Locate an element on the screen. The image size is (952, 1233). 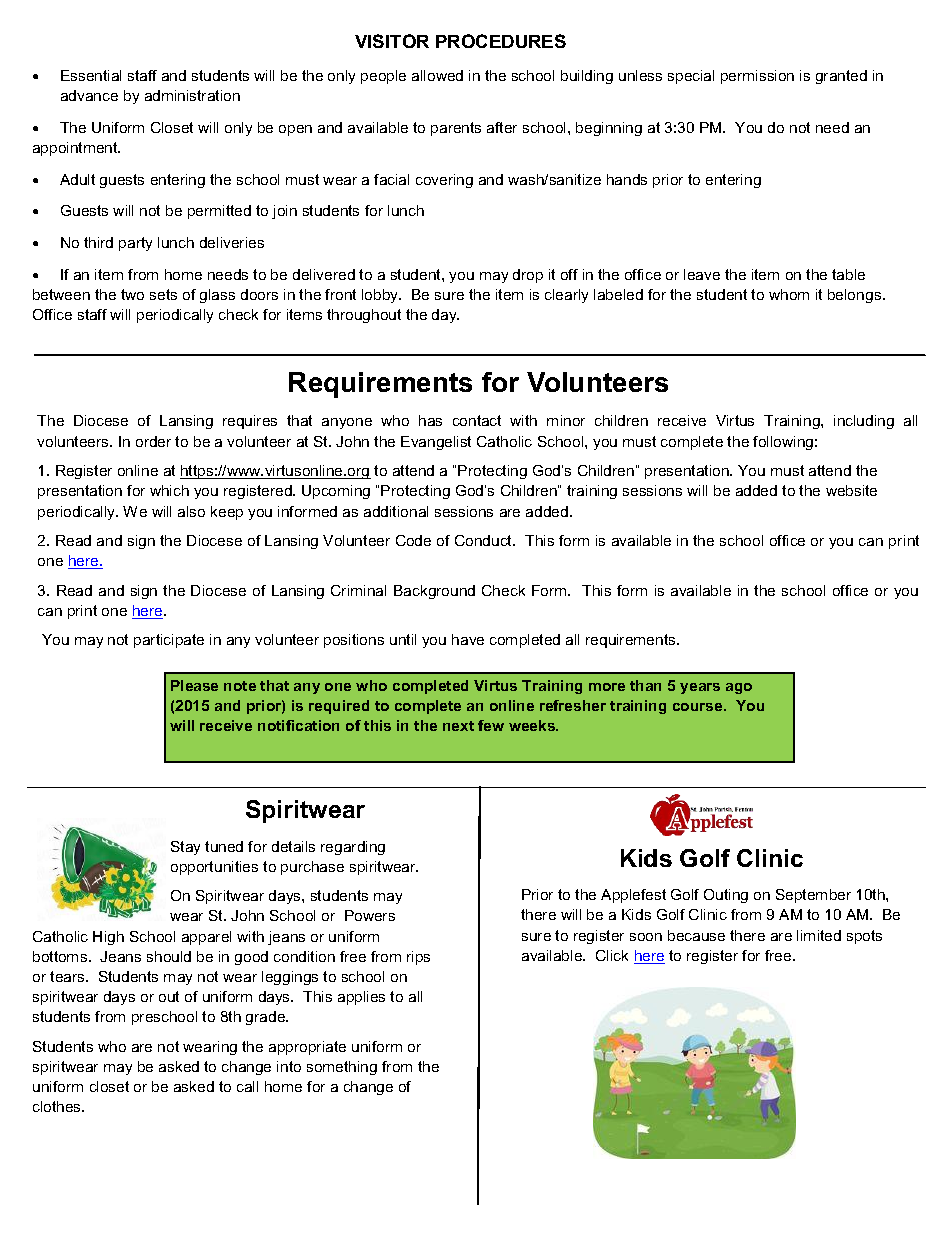
clothes is located at coordinates (58, 1106).
